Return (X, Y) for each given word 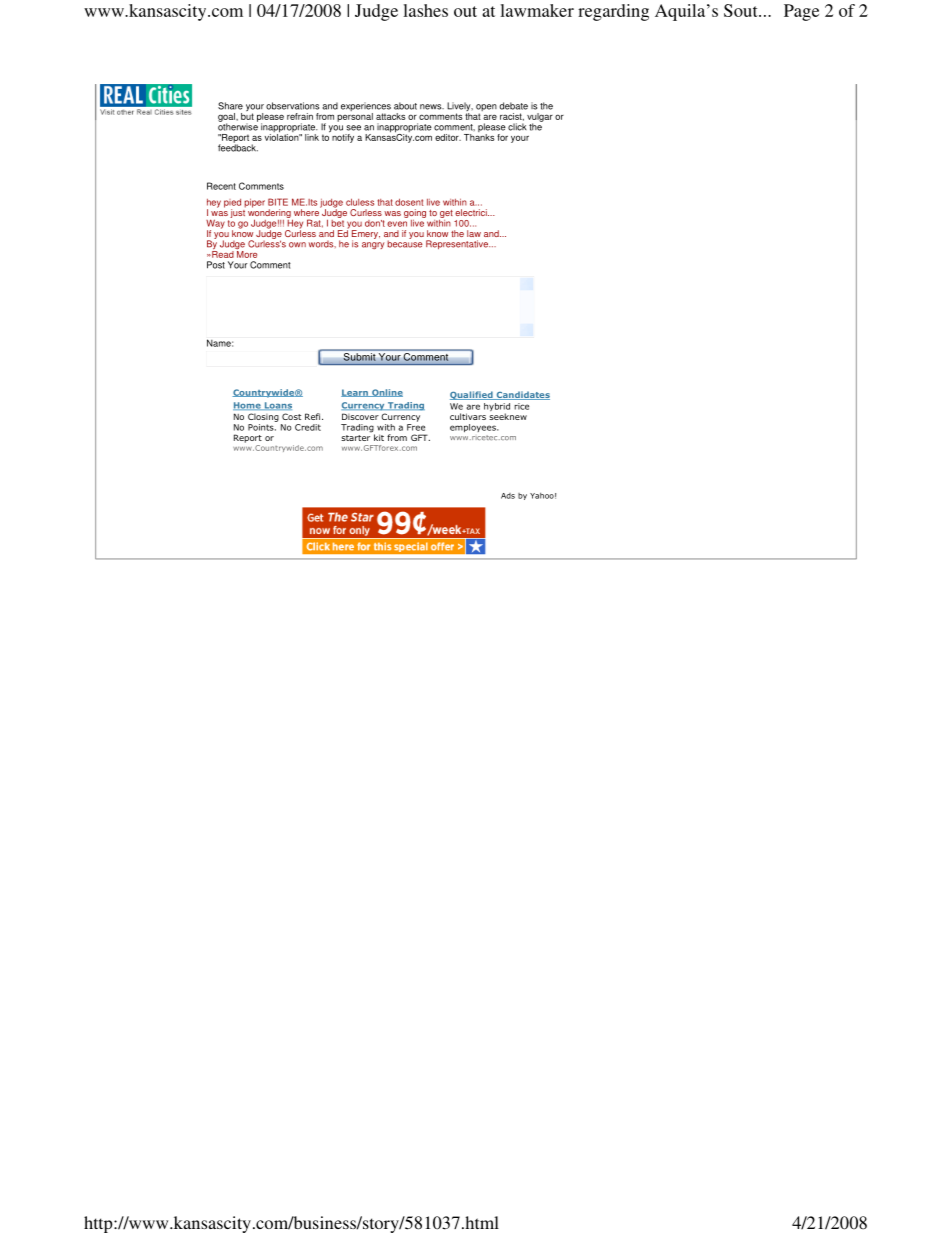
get (446, 215)
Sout (742, 10)
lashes (425, 10)
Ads (508, 496)
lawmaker (537, 10)
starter (355, 438)
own (297, 245)
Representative (458, 244)
